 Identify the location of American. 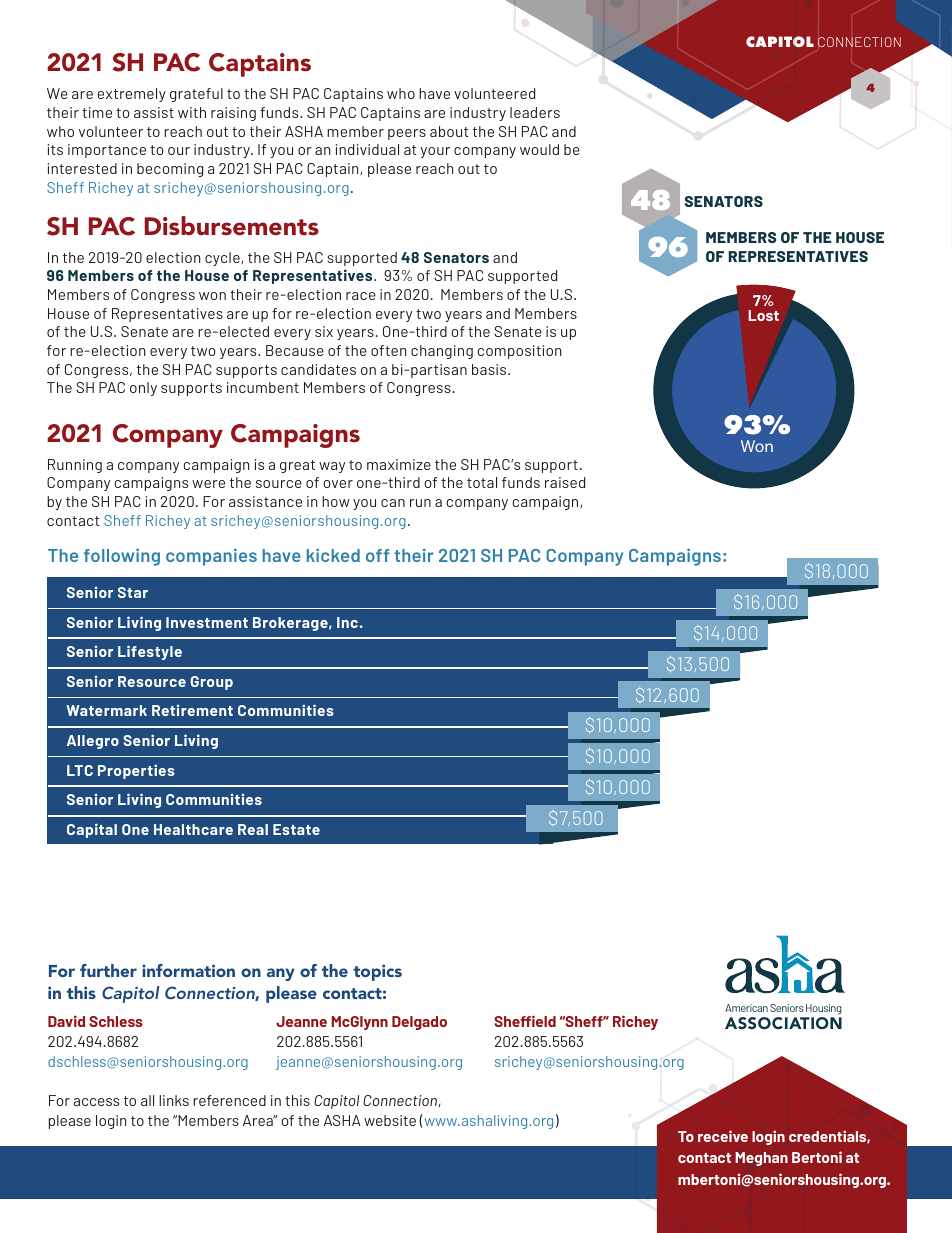
(746, 1008).
